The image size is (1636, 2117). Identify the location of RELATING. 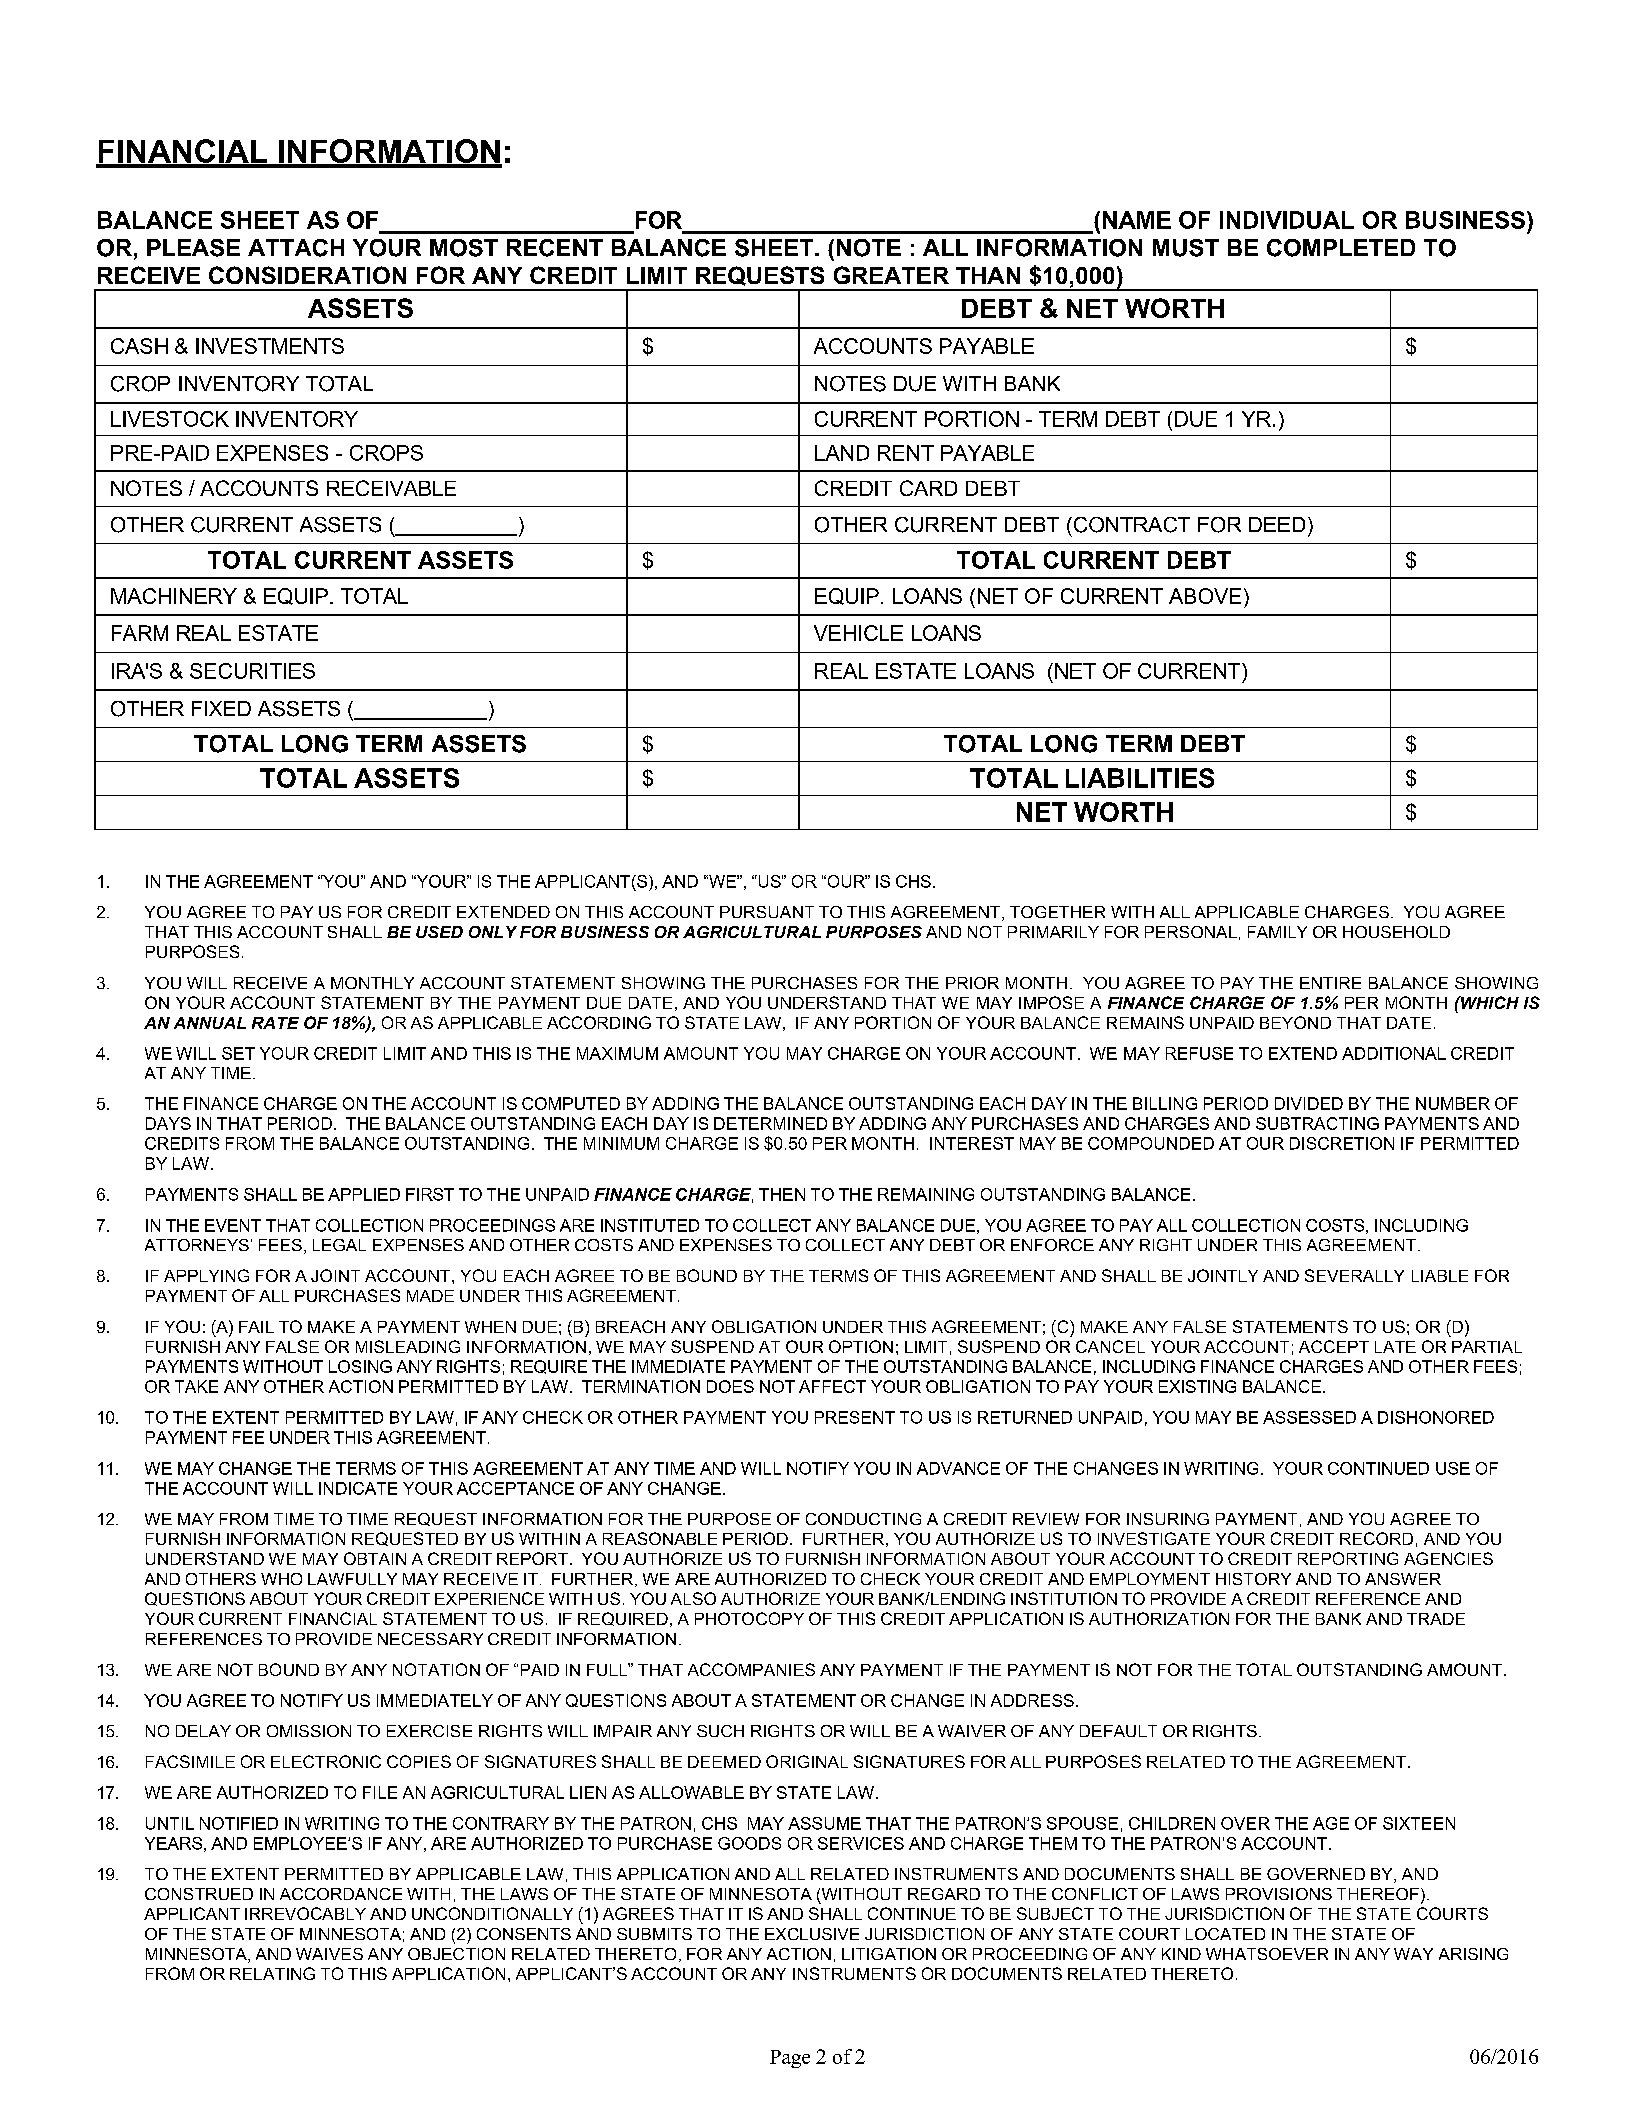
(272, 1973).
